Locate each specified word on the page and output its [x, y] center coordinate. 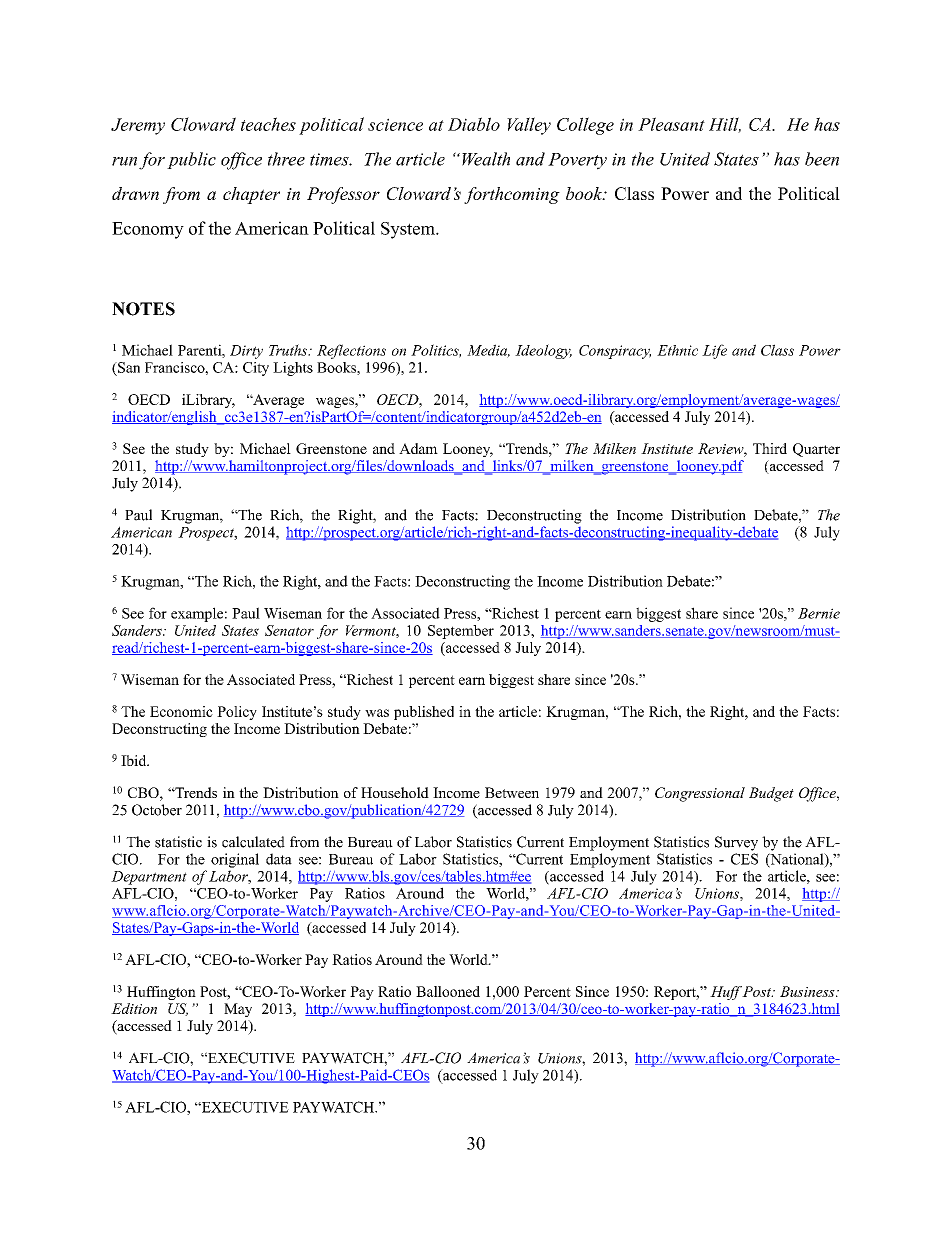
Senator [289, 630]
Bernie [819, 613]
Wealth [486, 159]
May [238, 1010]
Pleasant [671, 124]
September [461, 632]
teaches [268, 124]
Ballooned [448, 991]
